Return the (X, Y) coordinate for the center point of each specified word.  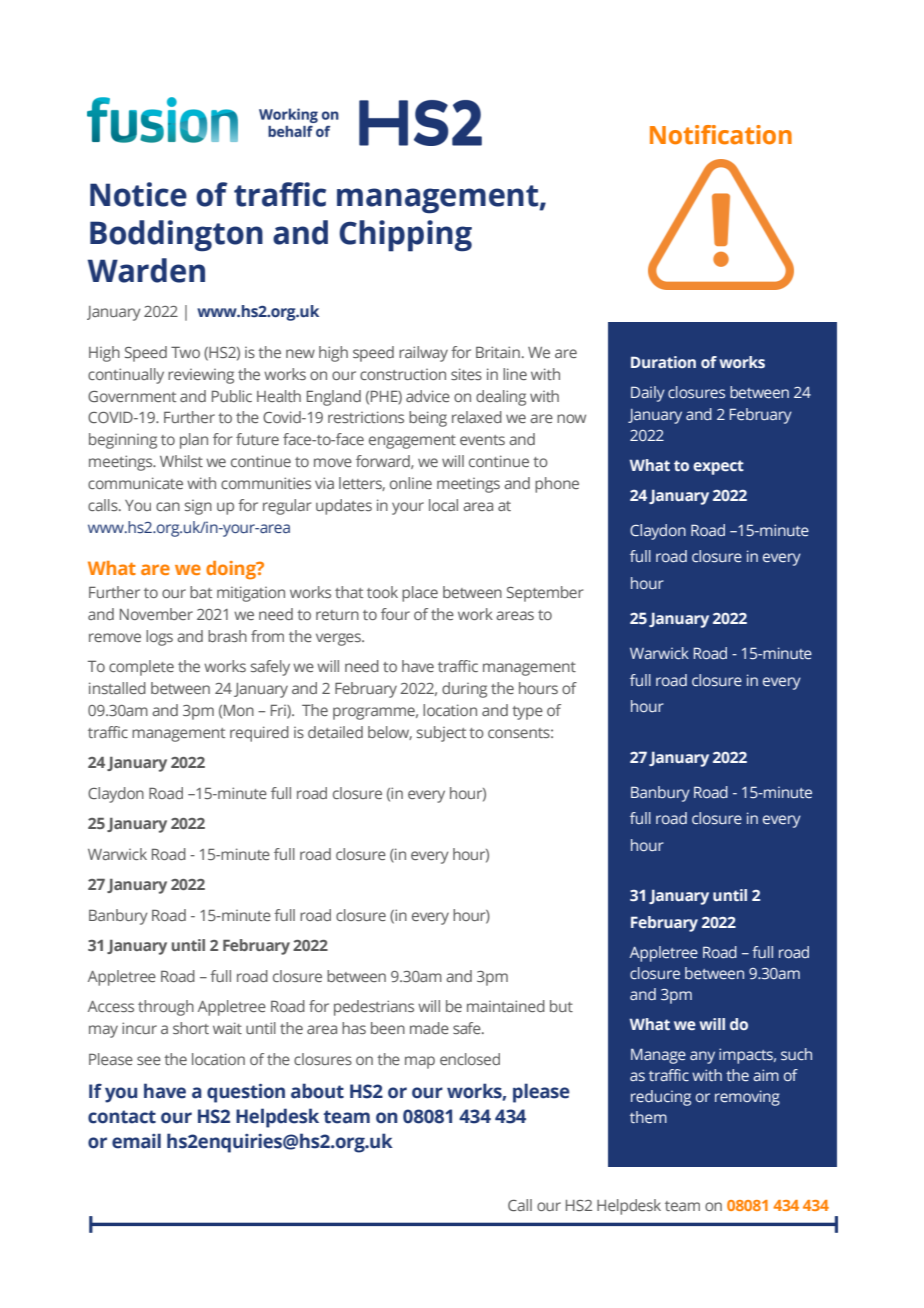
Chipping (405, 236)
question (246, 1093)
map (420, 1062)
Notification (721, 135)
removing (747, 1098)
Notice (138, 194)
